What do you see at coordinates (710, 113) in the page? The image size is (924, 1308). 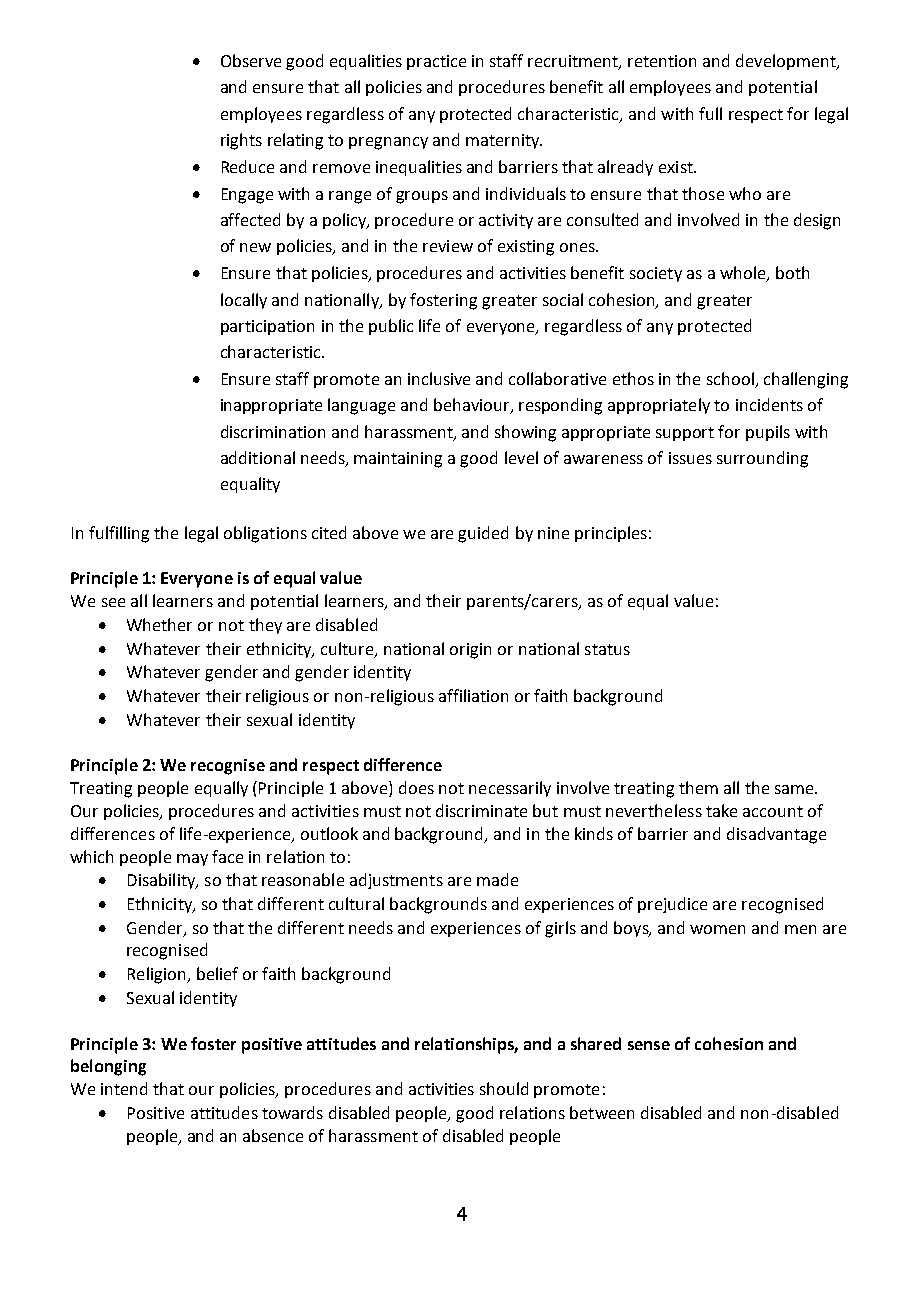 I see `full` at bounding box center [710, 113].
